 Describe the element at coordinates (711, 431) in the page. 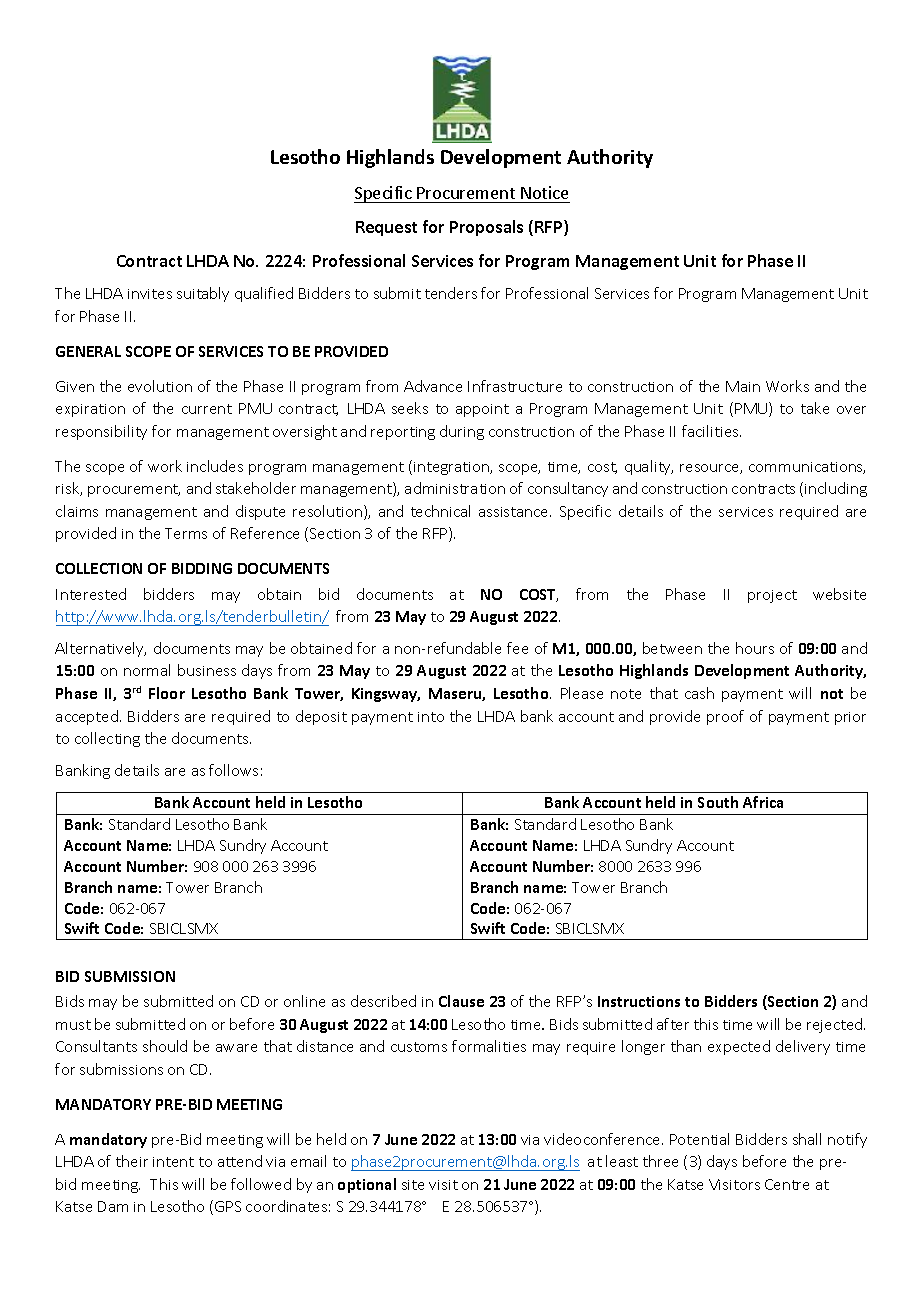

I see `facilities` at that location.
